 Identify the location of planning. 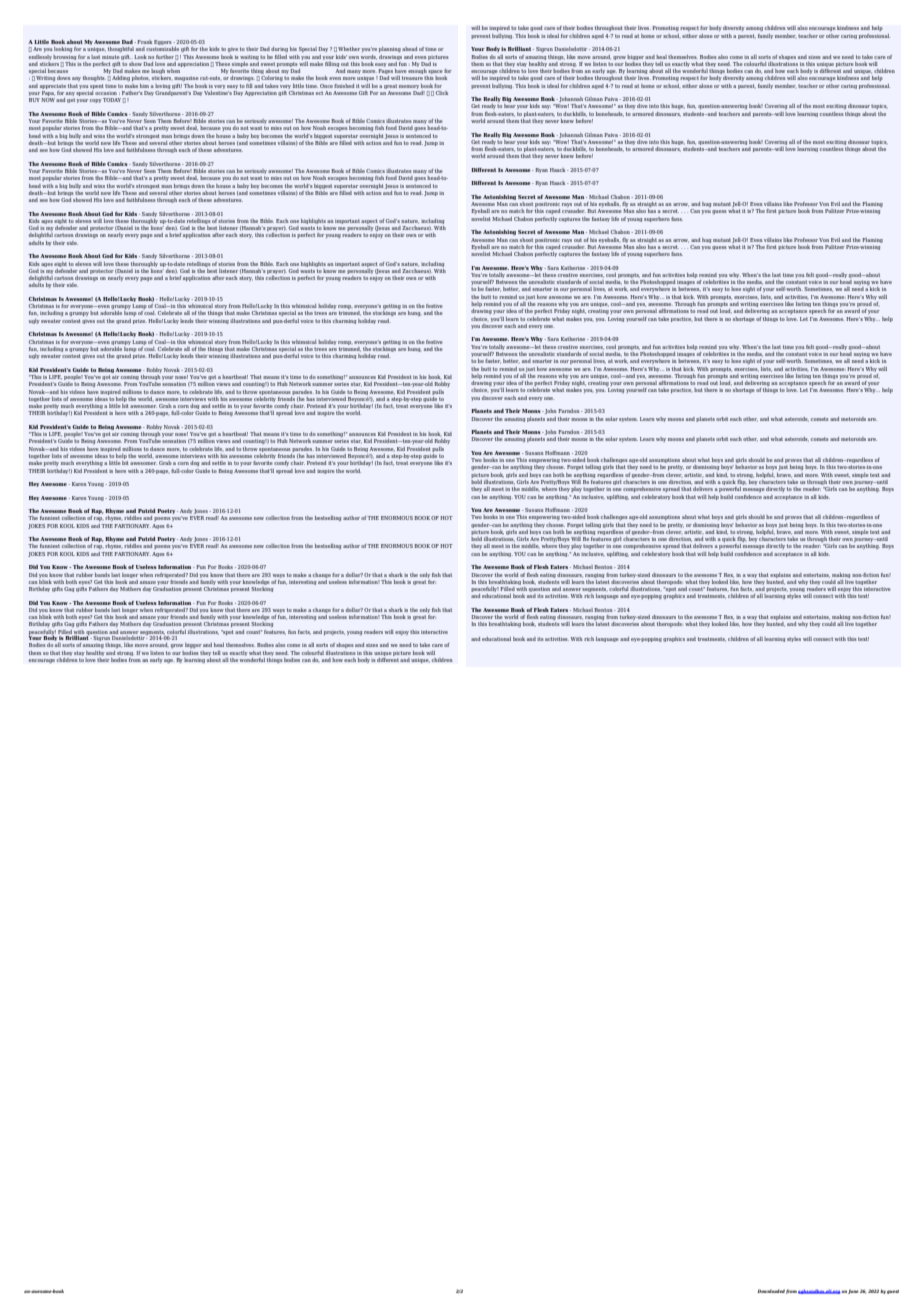
(390, 49).
